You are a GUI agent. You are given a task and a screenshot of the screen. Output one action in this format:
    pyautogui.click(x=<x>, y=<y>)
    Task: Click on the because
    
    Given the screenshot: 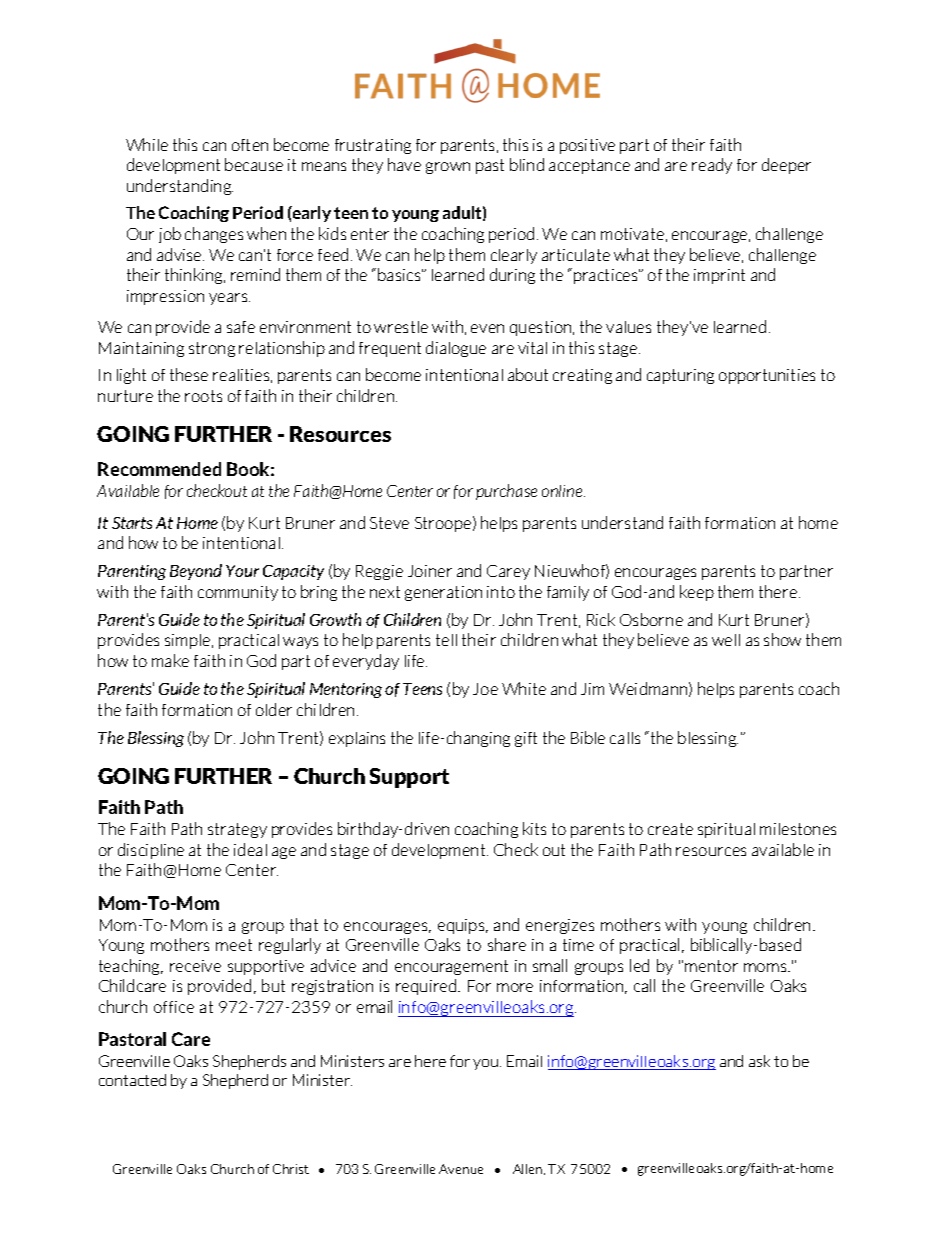 What is the action you would take?
    pyautogui.click(x=254, y=164)
